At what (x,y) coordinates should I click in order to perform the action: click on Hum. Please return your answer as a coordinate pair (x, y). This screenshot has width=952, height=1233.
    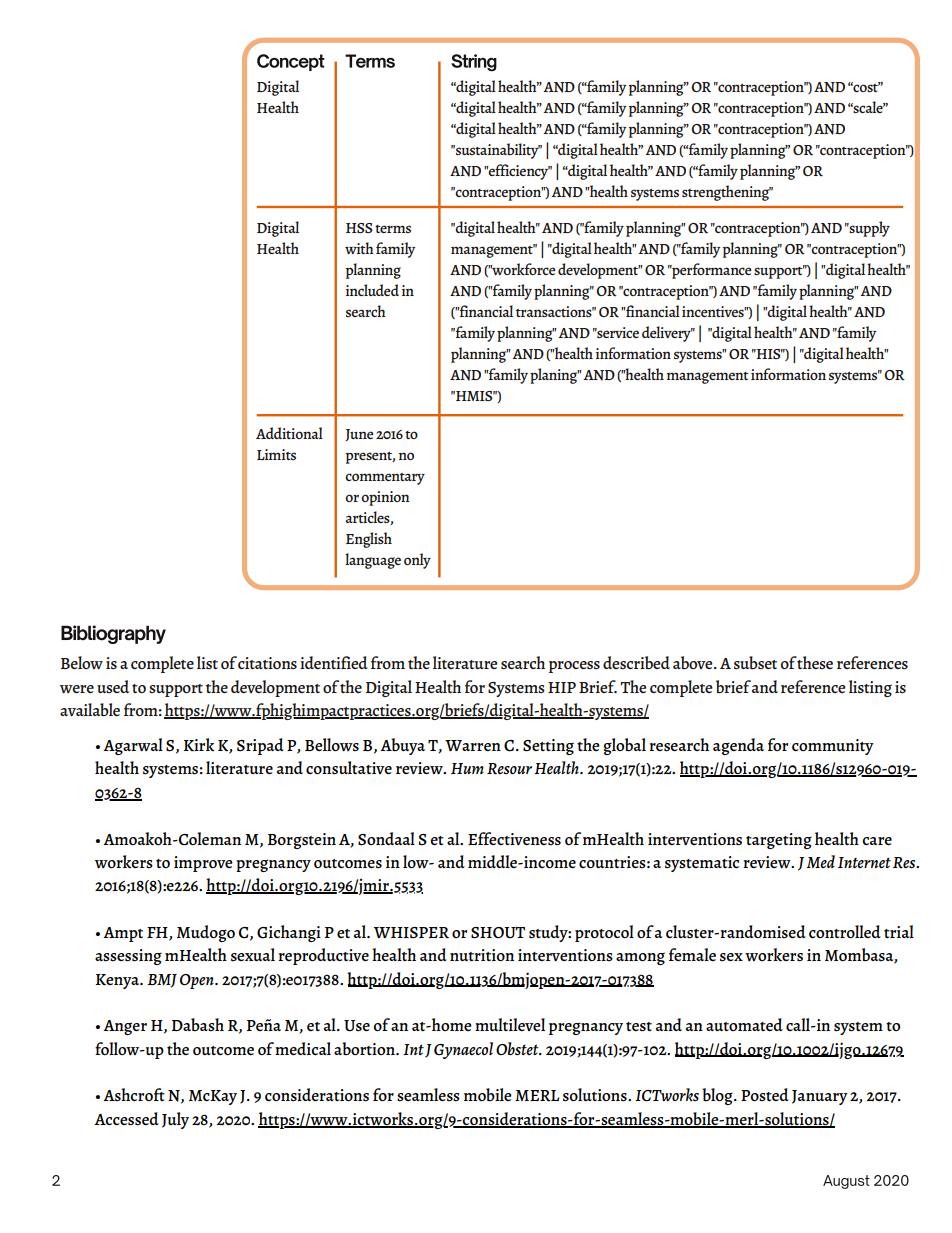
    Looking at the image, I should click on (467, 768).
